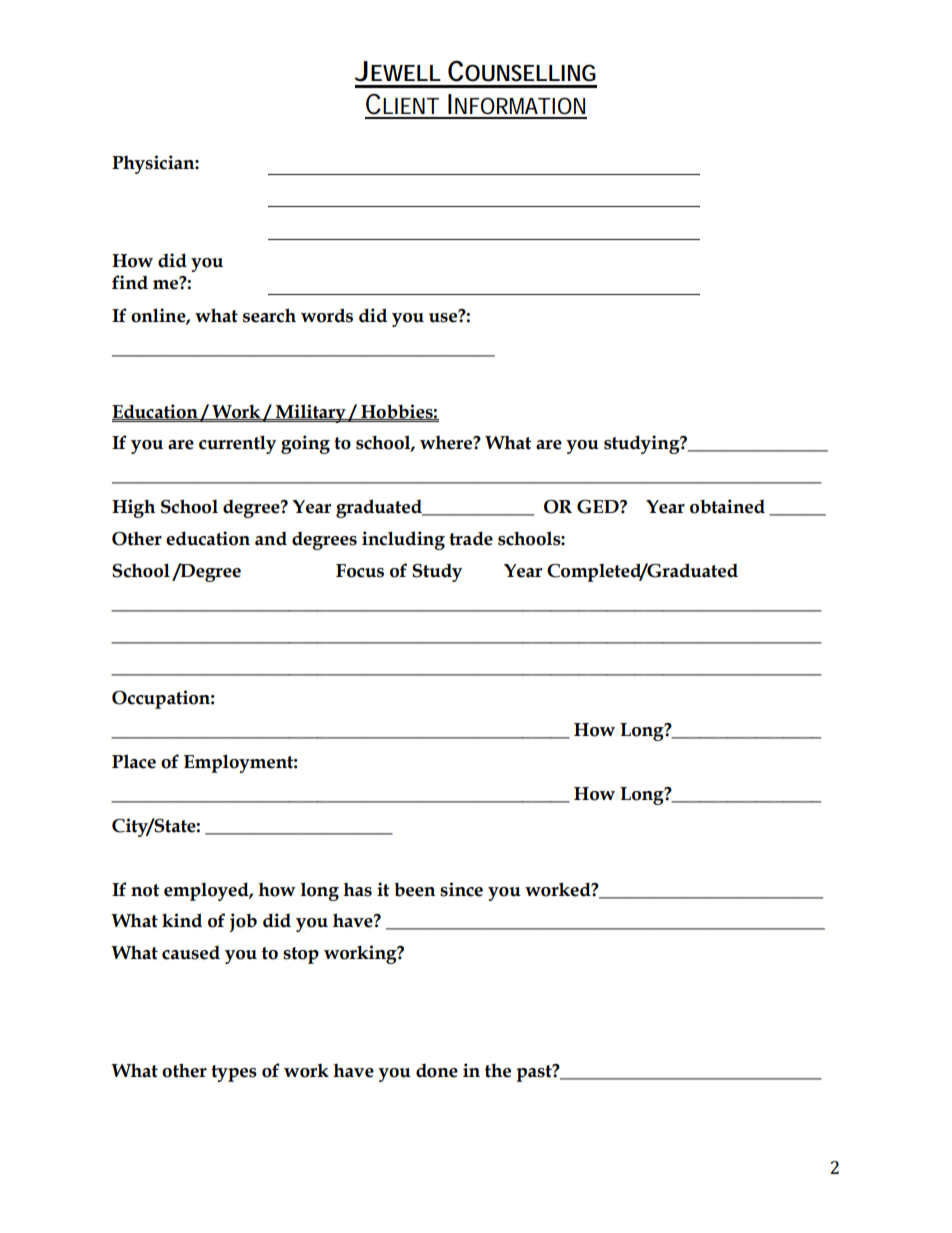 The height and width of the document is (1233, 952). What do you see at coordinates (471, 538) in the document?
I see `trade` at bounding box center [471, 538].
